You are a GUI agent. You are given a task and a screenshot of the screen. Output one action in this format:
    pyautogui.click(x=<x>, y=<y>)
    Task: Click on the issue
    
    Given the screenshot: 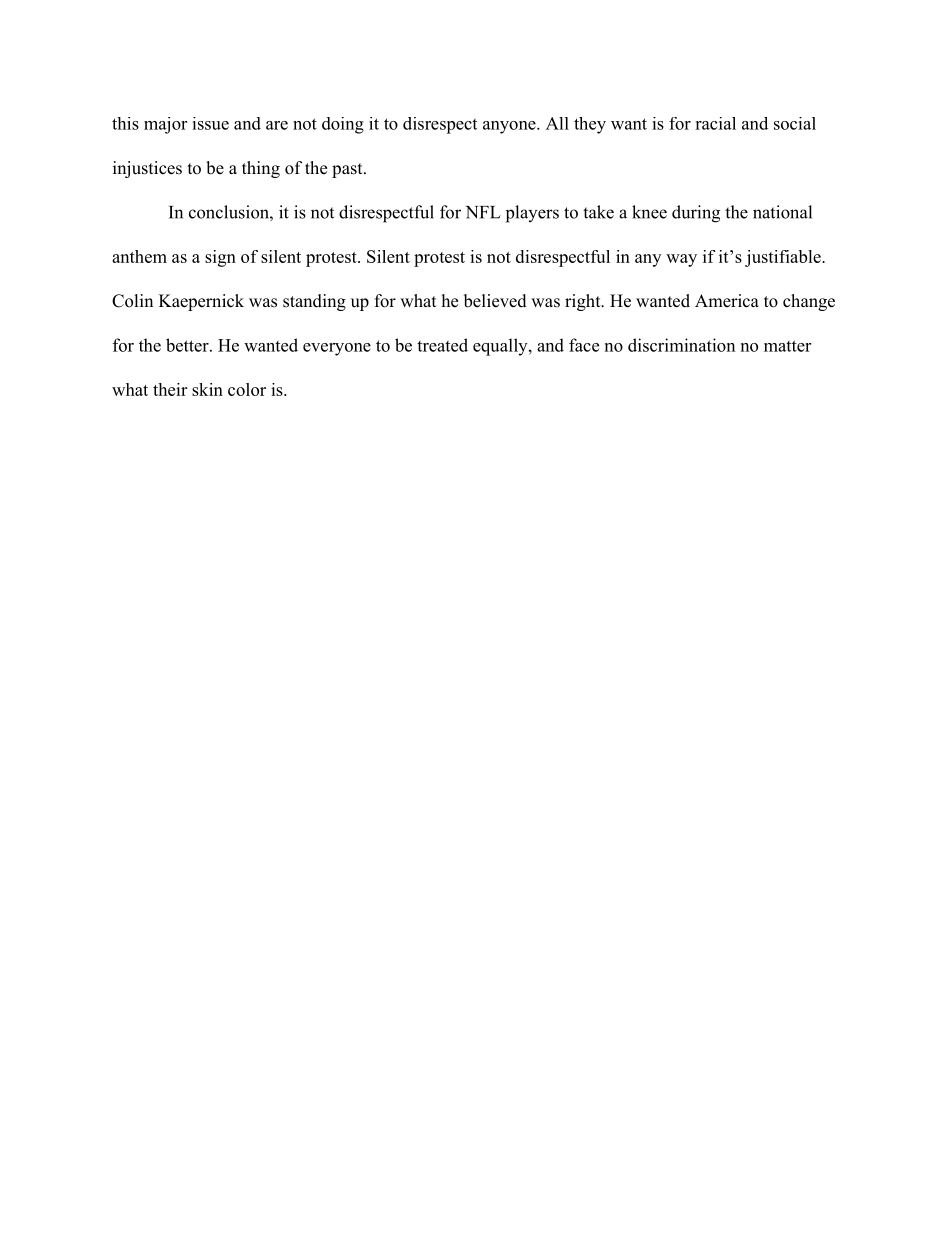 What is the action you would take?
    pyautogui.click(x=210, y=123)
